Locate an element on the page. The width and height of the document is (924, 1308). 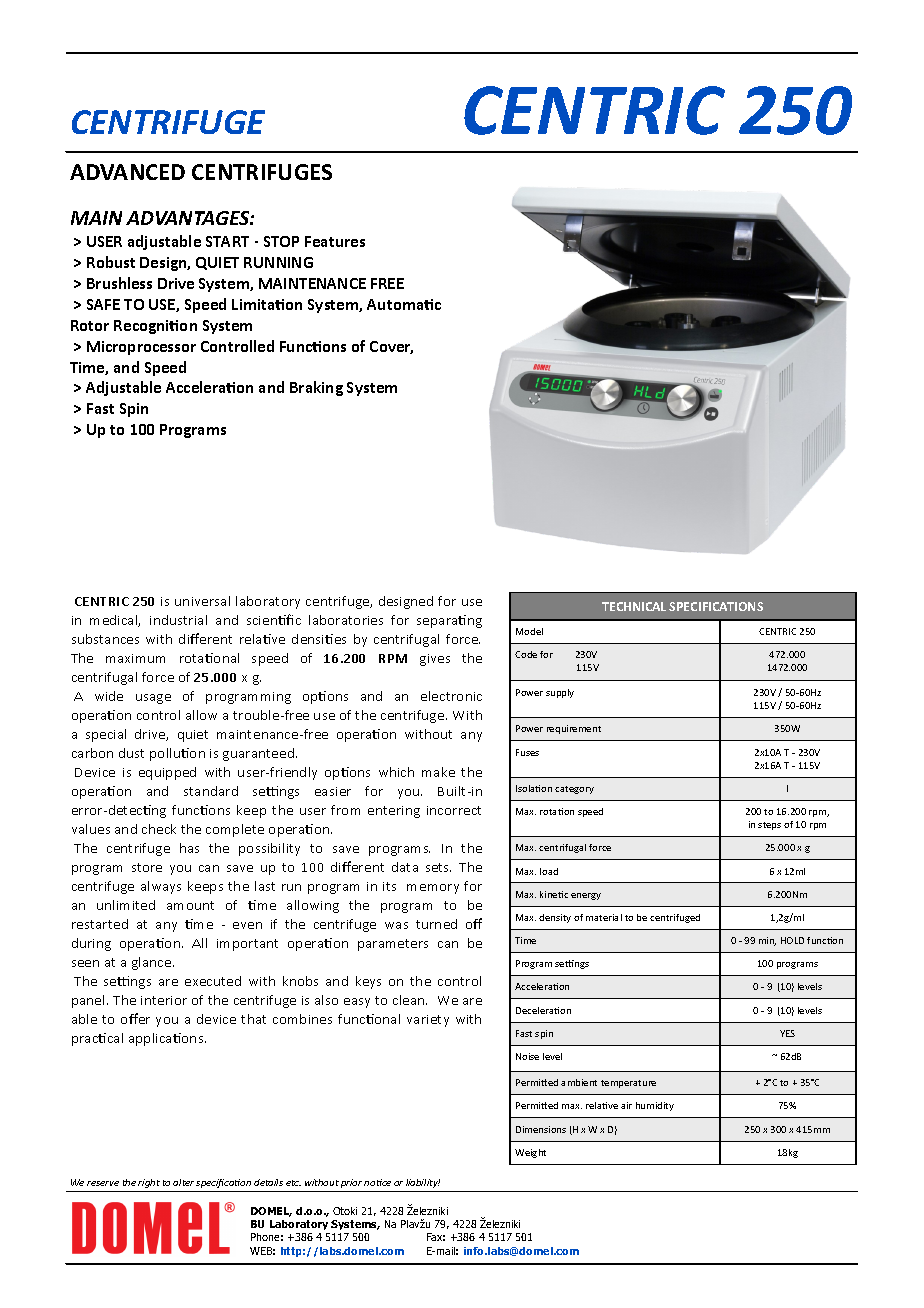
Features is located at coordinates (335, 241).
